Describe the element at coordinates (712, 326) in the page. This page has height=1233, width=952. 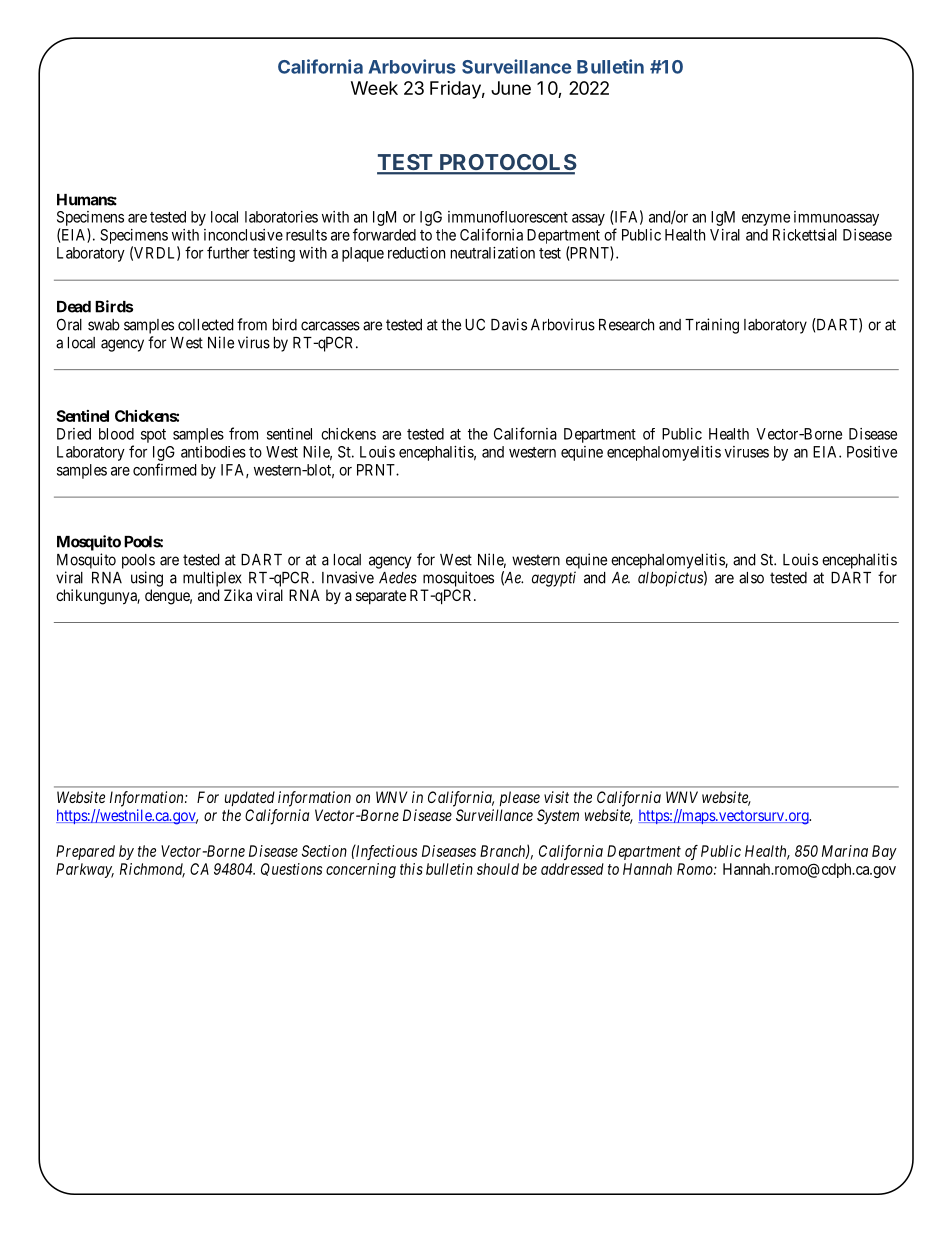
I see `Training` at that location.
